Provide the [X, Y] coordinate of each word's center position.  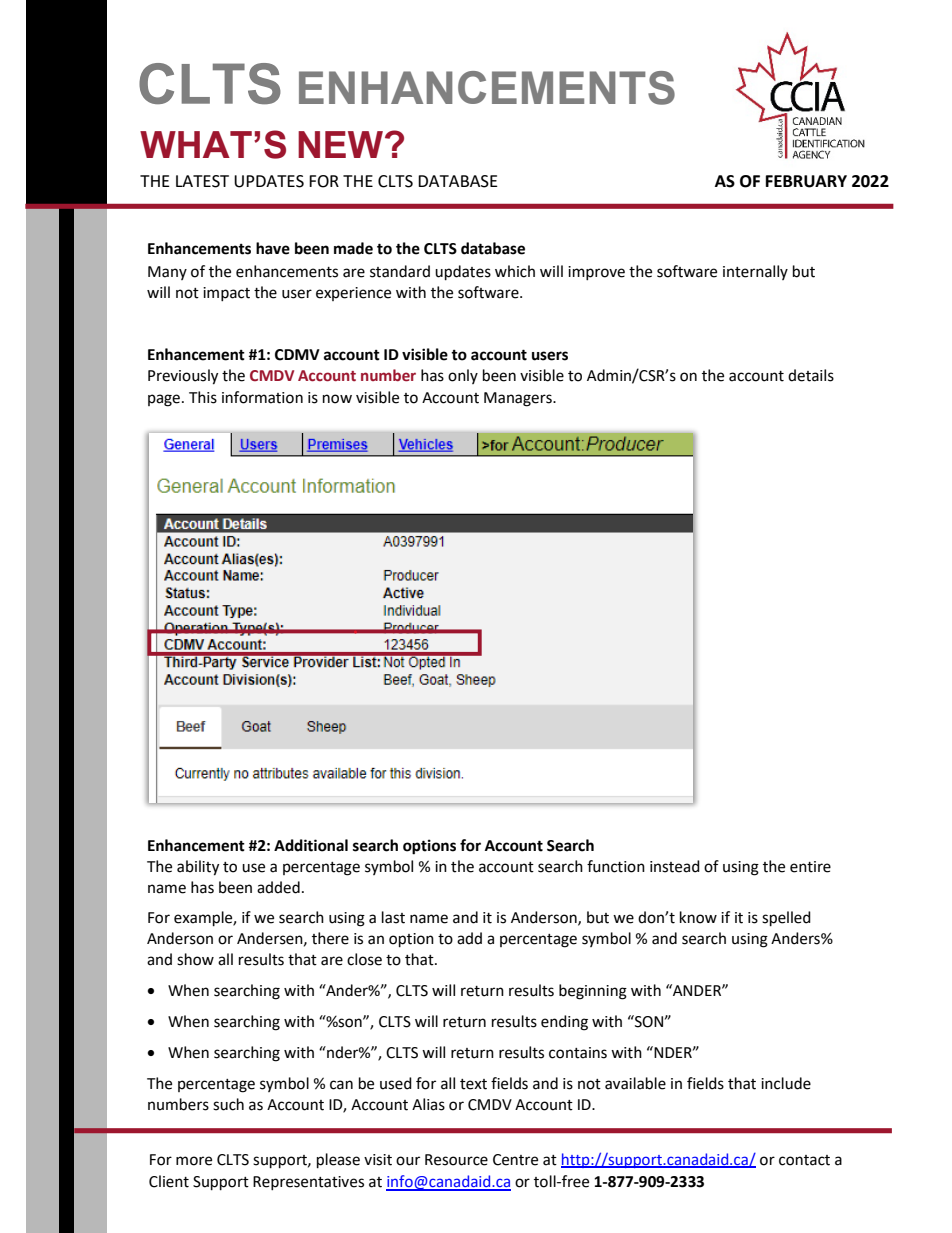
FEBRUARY [806, 181]
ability [198, 868]
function [616, 866]
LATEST [202, 181]
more [194, 1161]
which [515, 271]
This [203, 397]
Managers [519, 399]
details [811, 375]
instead [675, 866]
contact [804, 1160]
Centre [515, 1160]
